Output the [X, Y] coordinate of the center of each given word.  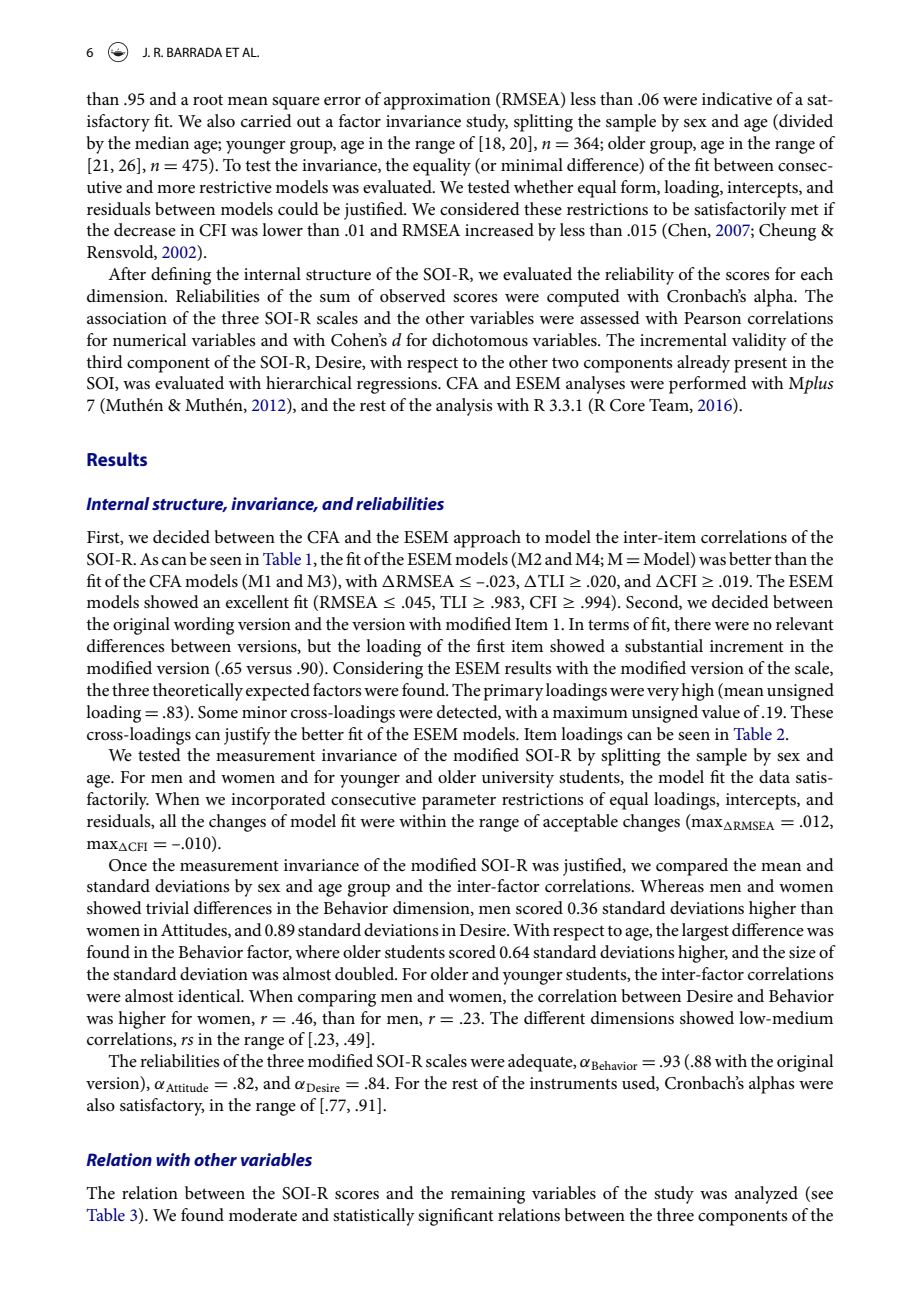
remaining [488, 1195]
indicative [737, 98]
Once [128, 865]
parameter [459, 802]
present [760, 365]
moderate [263, 1215]
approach [487, 539]
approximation [437, 101]
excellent [257, 602]
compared [692, 867]
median [162, 142]
